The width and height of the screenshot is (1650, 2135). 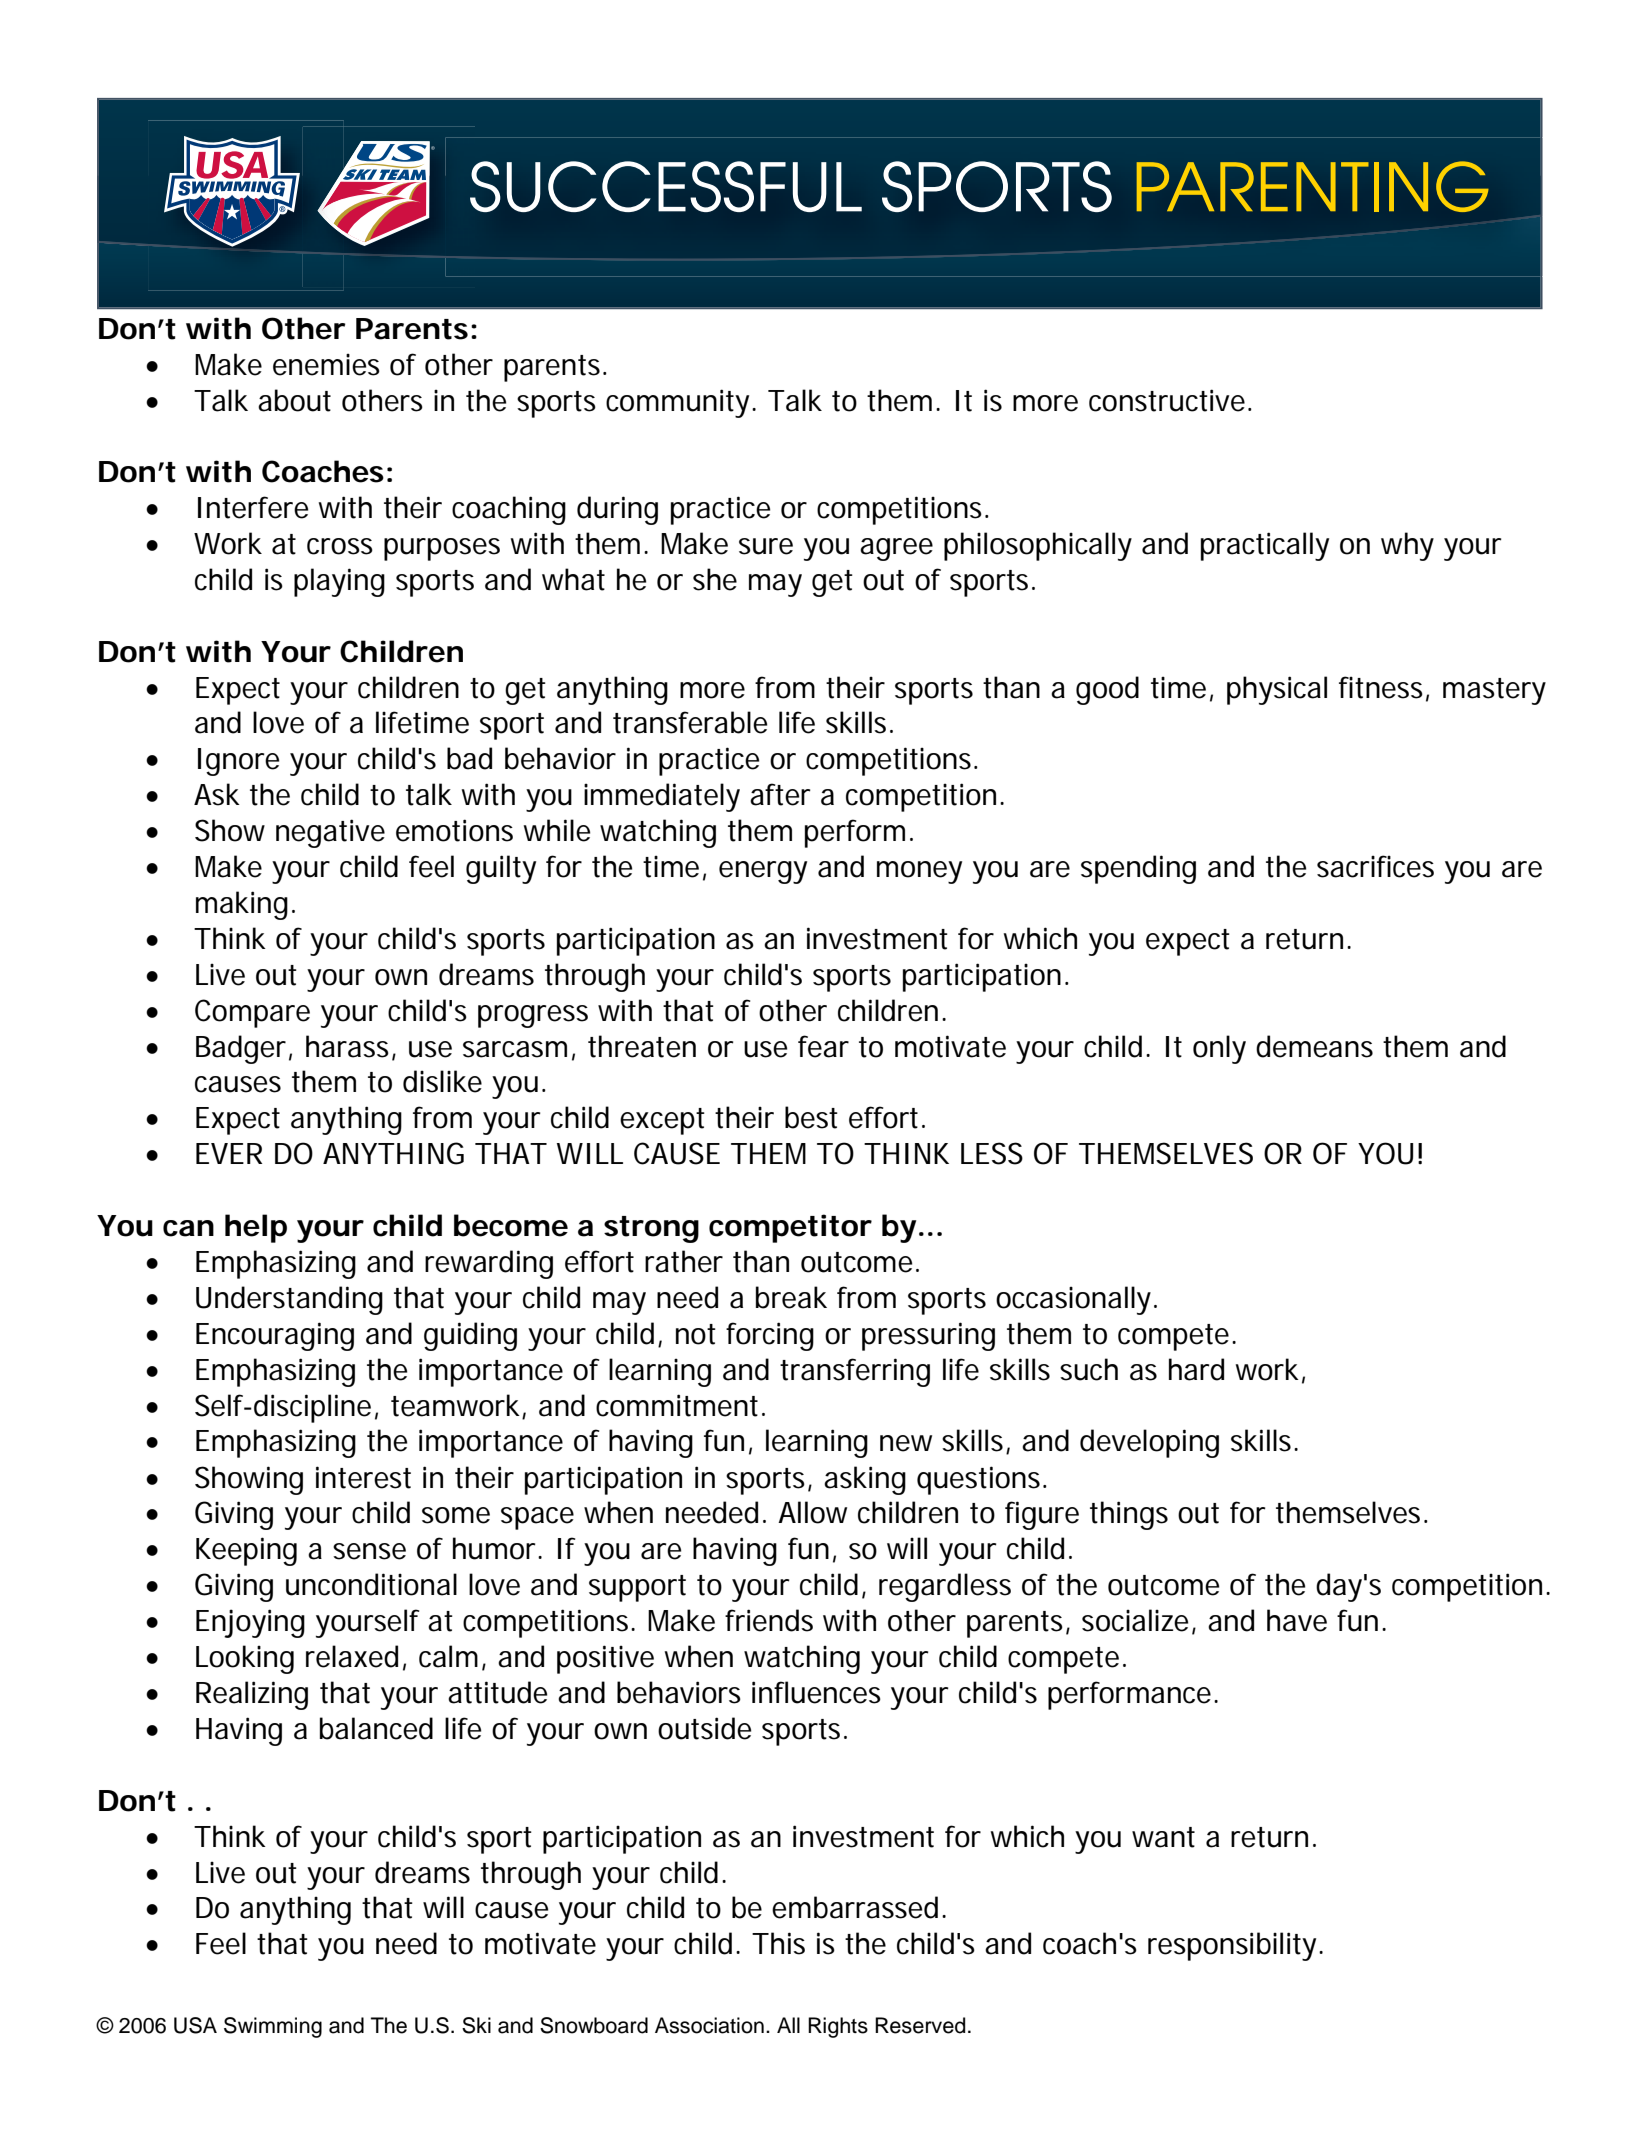 I want to click on after, so click(x=780, y=794).
